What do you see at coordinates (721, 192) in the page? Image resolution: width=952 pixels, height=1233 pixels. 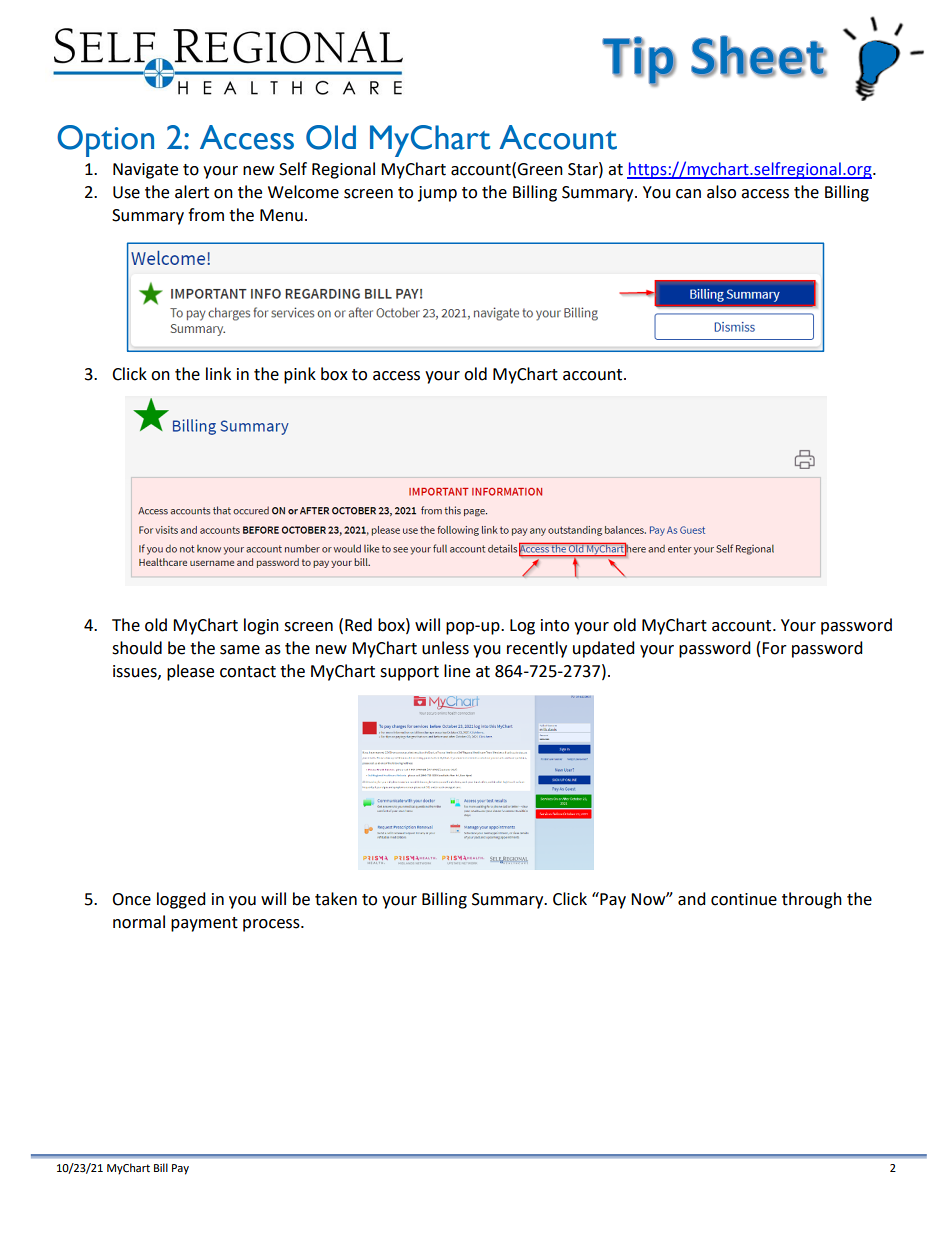 I see `also` at bounding box center [721, 192].
